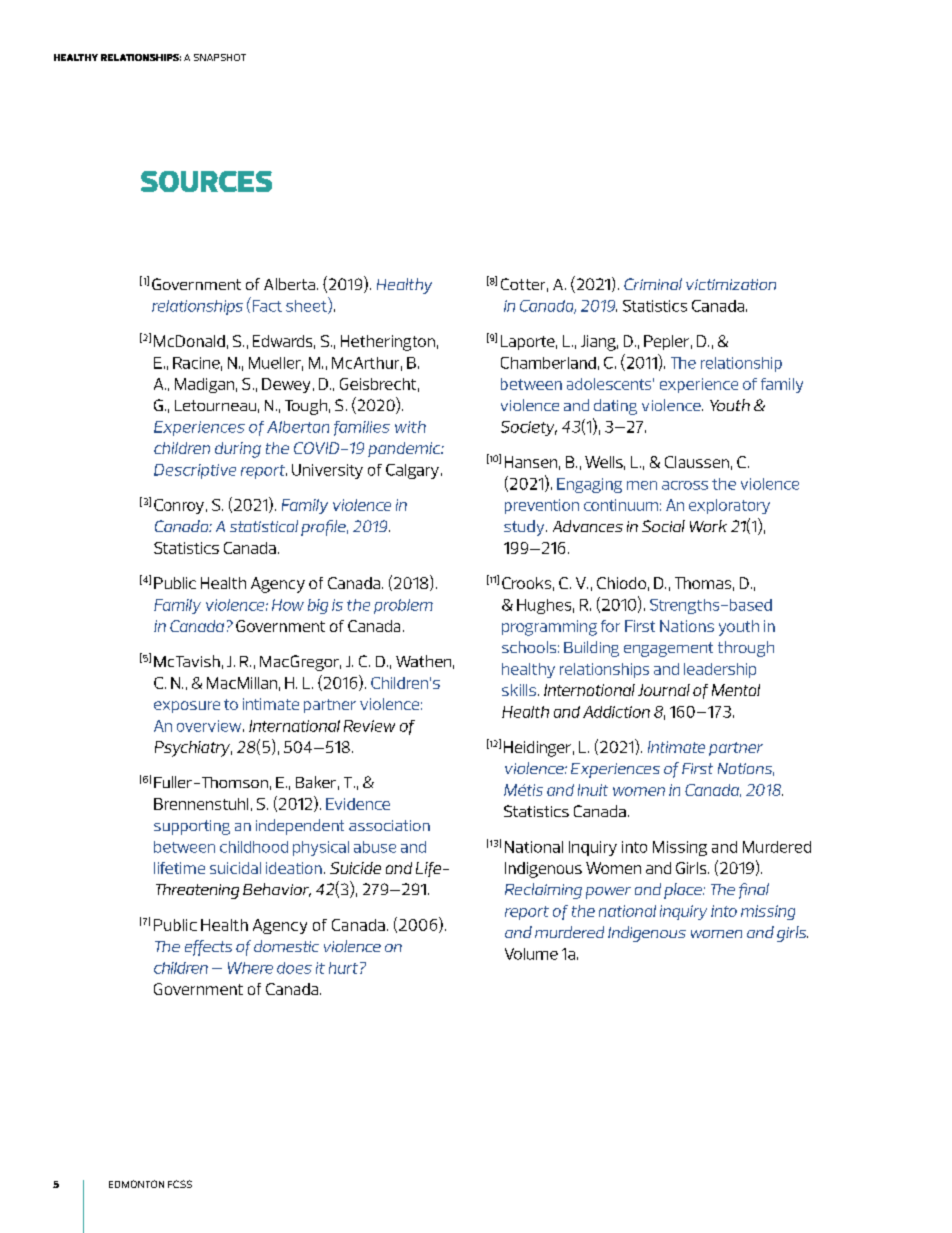  Describe the element at coordinates (238, 450) in the screenshot. I see `during` at that location.
